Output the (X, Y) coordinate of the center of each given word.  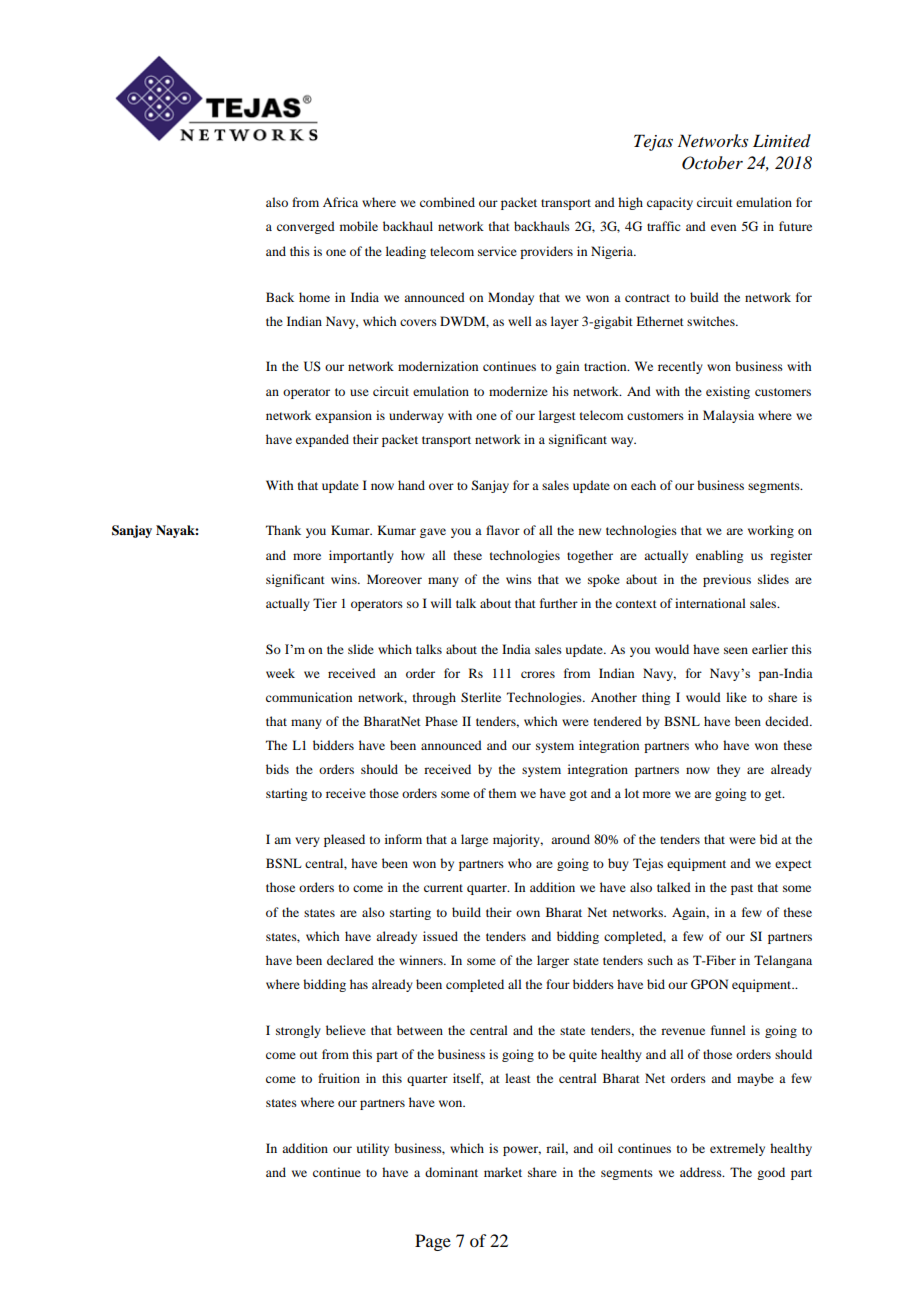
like (736, 697)
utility (373, 1149)
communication (309, 697)
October (712, 163)
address (702, 1172)
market (503, 1172)
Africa (340, 202)
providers (546, 252)
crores (538, 674)
